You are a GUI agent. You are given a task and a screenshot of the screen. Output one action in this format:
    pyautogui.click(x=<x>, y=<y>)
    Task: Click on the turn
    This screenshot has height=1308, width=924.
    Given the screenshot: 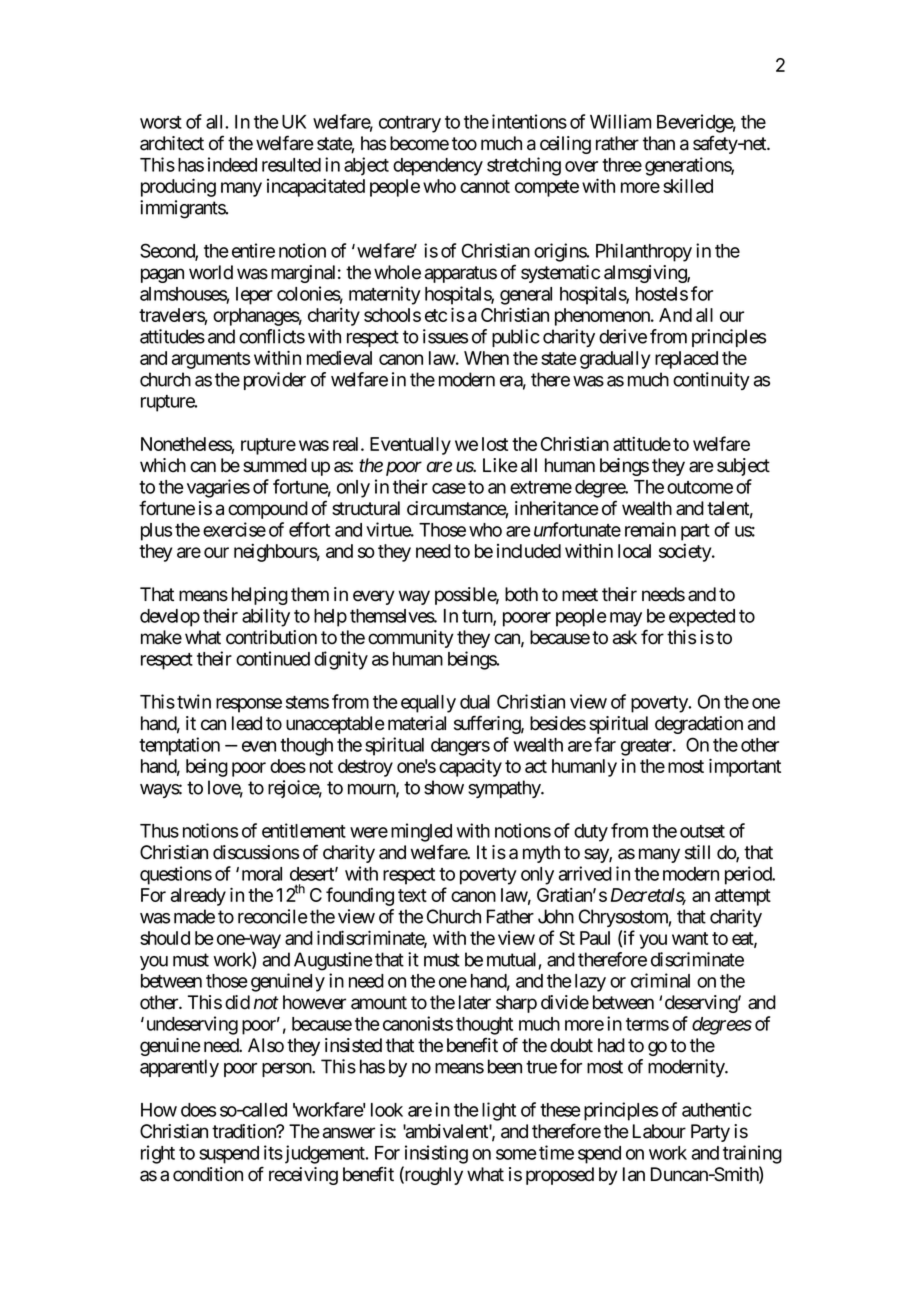 What is the action you would take?
    pyautogui.click(x=478, y=617)
